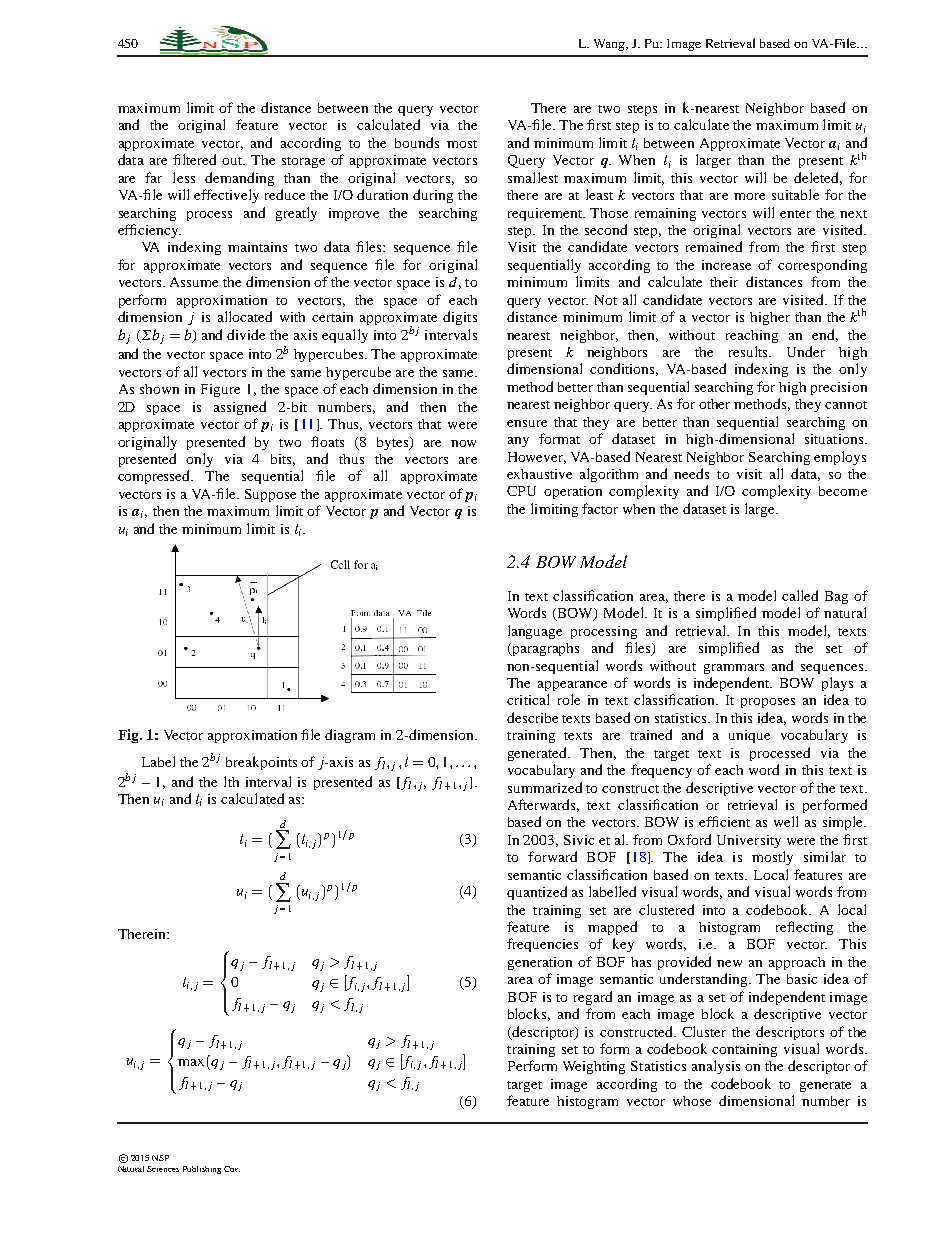  Describe the element at coordinates (818, 178) in the screenshot. I see `deleted` at that location.
